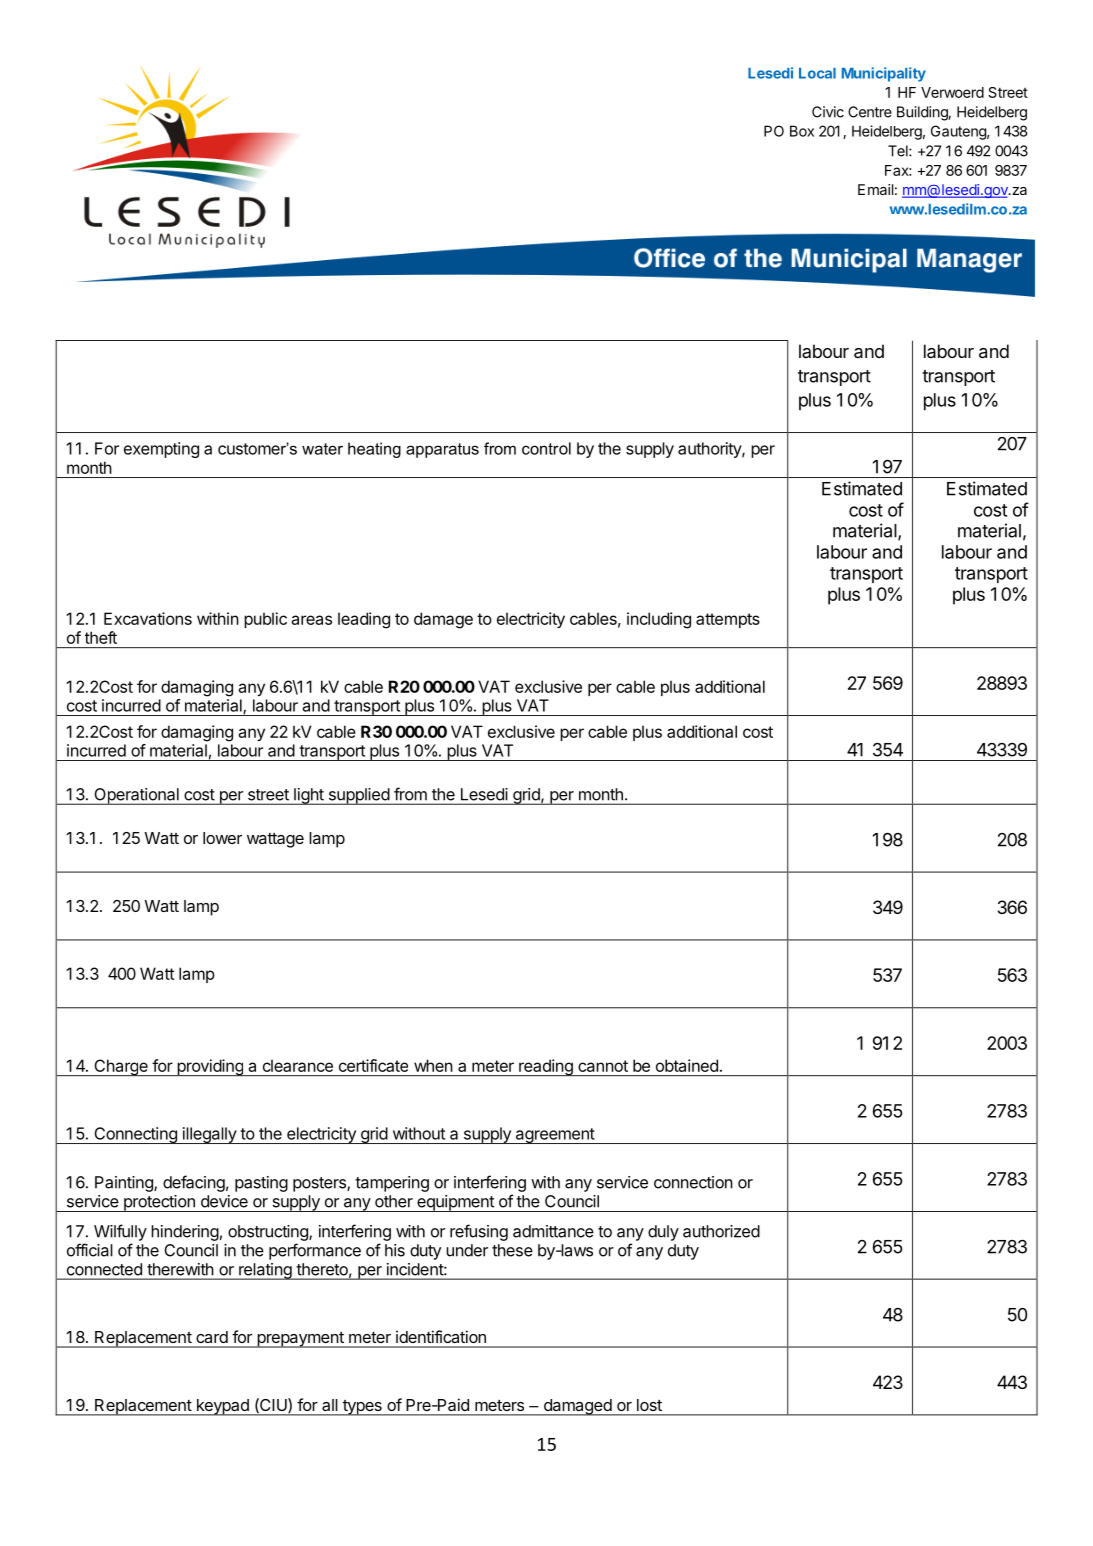 This screenshot has width=1093, height=1546. I want to click on exempting, so click(161, 450).
